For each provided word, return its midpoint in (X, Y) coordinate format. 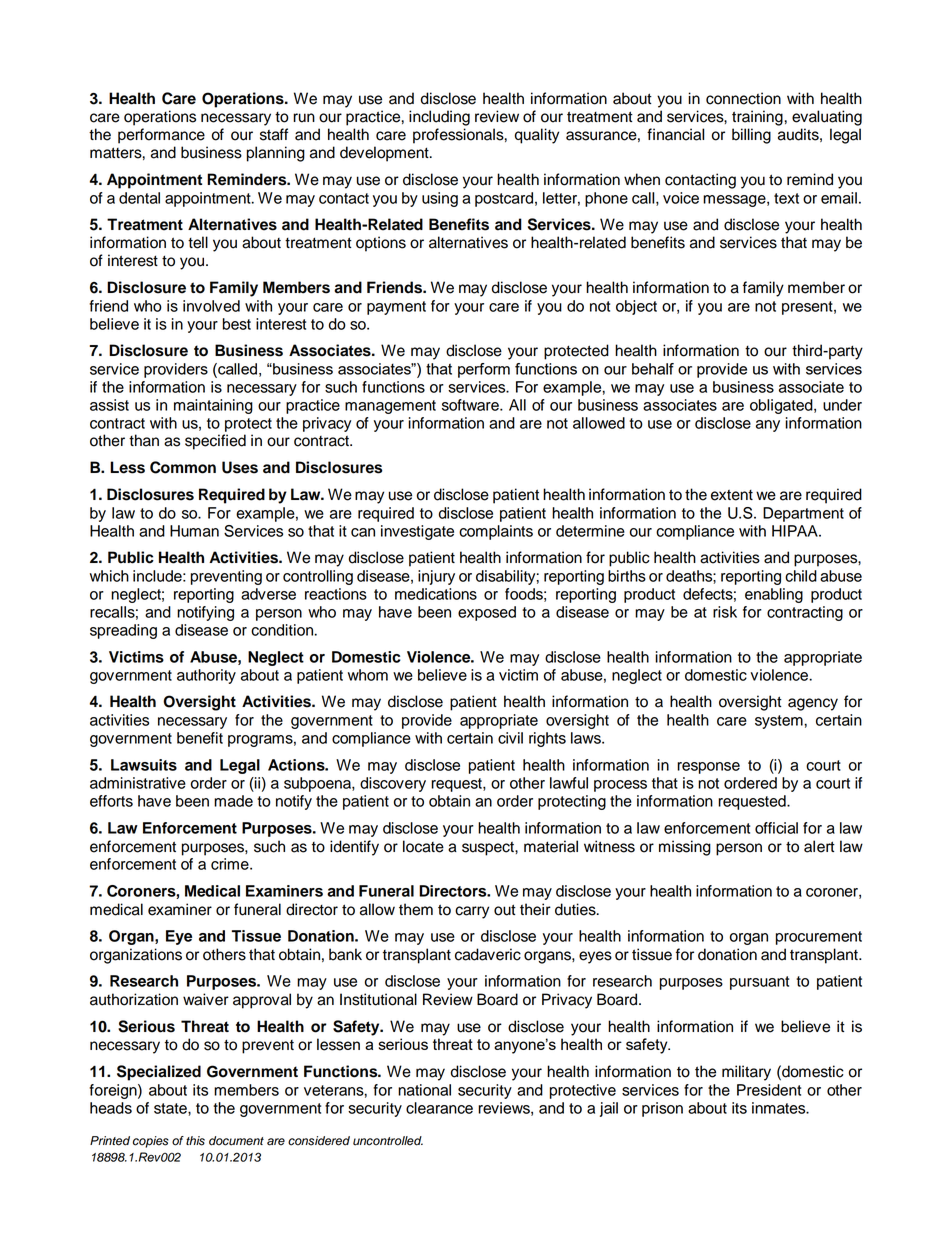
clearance (439, 1108)
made (233, 801)
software (471, 405)
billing (751, 136)
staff (274, 134)
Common (183, 467)
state (171, 1108)
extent (732, 495)
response (708, 768)
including (439, 118)
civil (510, 738)
